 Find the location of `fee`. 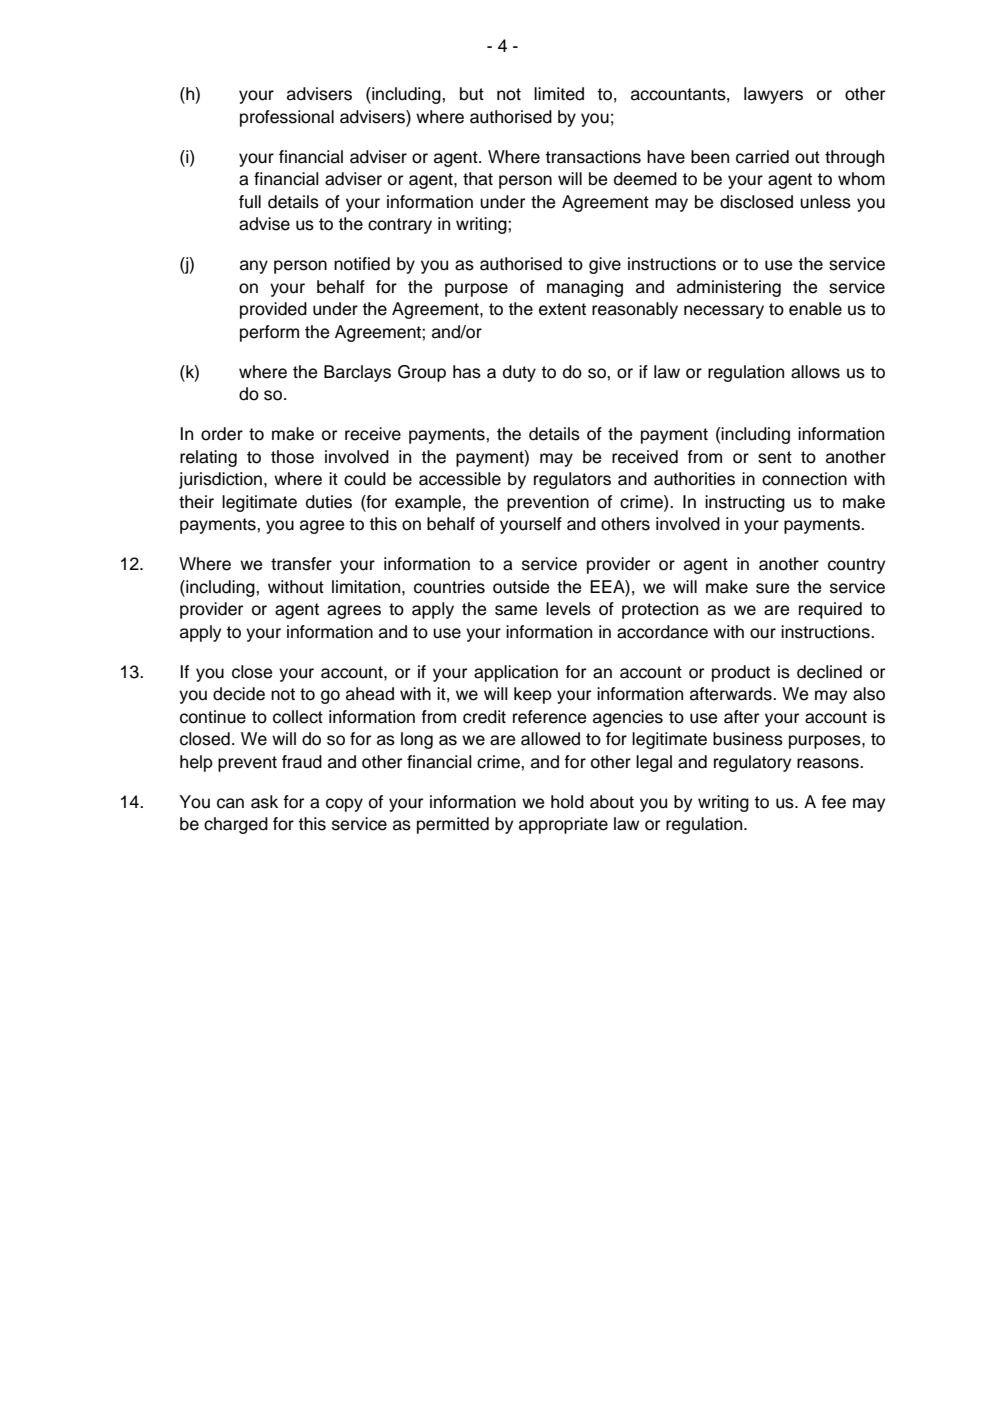

fee is located at coordinates (833, 802).
